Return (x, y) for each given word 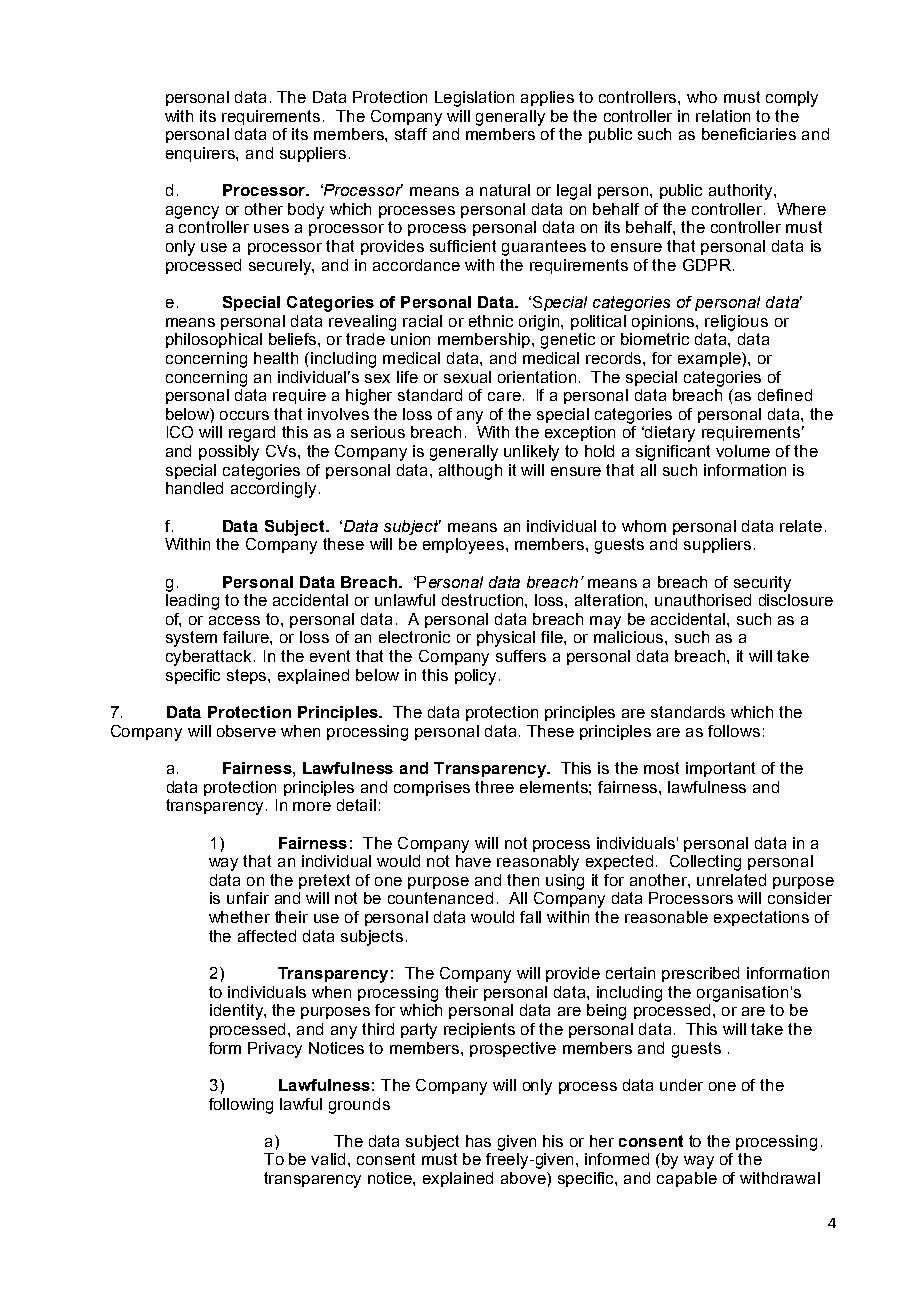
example (710, 359)
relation (723, 116)
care (504, 396)
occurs (244, 415)
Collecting (705, 863)
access (234, 620)
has (478, 1141)
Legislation (474, 99)
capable (687, 1179)
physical (506, 639)
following (241, 1106)
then (523, 880)
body (306, 211)
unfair (248, 898)
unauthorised (703, 600)
